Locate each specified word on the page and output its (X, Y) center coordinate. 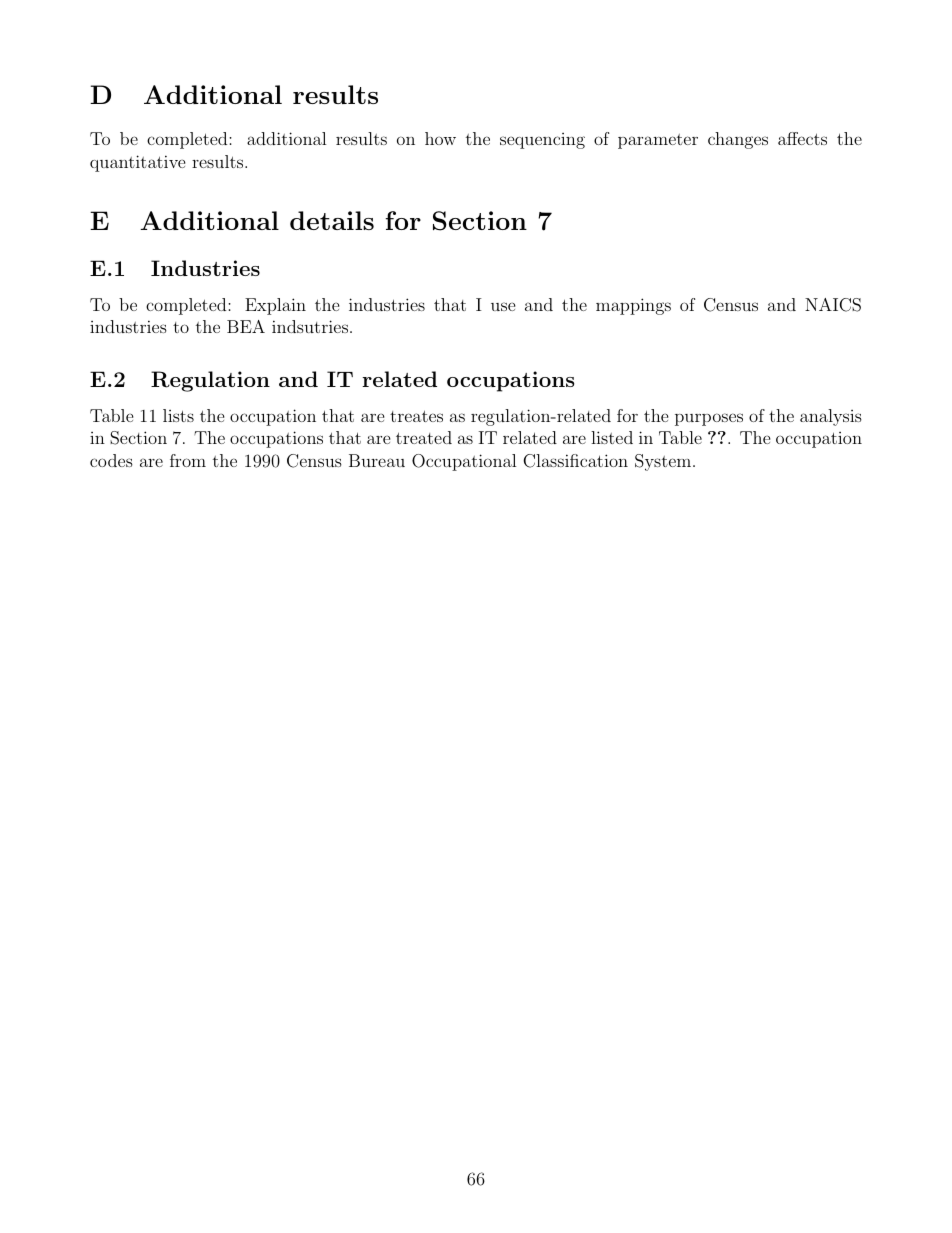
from (188, 460)
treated (424, 437)
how (440, 138)
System (663, 462)
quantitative (138, 163)
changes (738, 140)
